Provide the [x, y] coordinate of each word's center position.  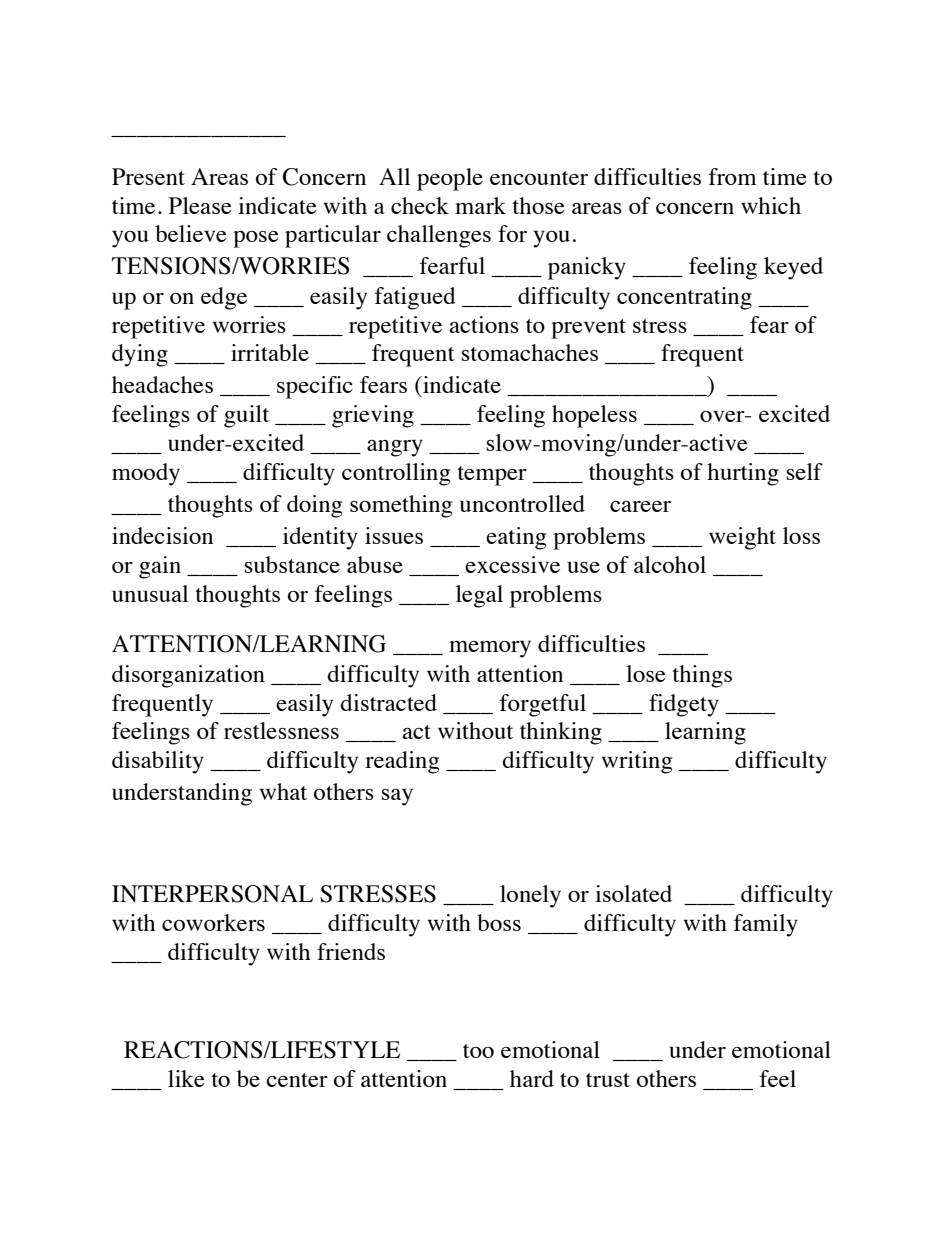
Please [200, 205]
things [702, 676]
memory [490, 649]
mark [480, 205]
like [186, 1078]
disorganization [188, 676]
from [733, 176]
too [478, 1051]
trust [608, 1080]
